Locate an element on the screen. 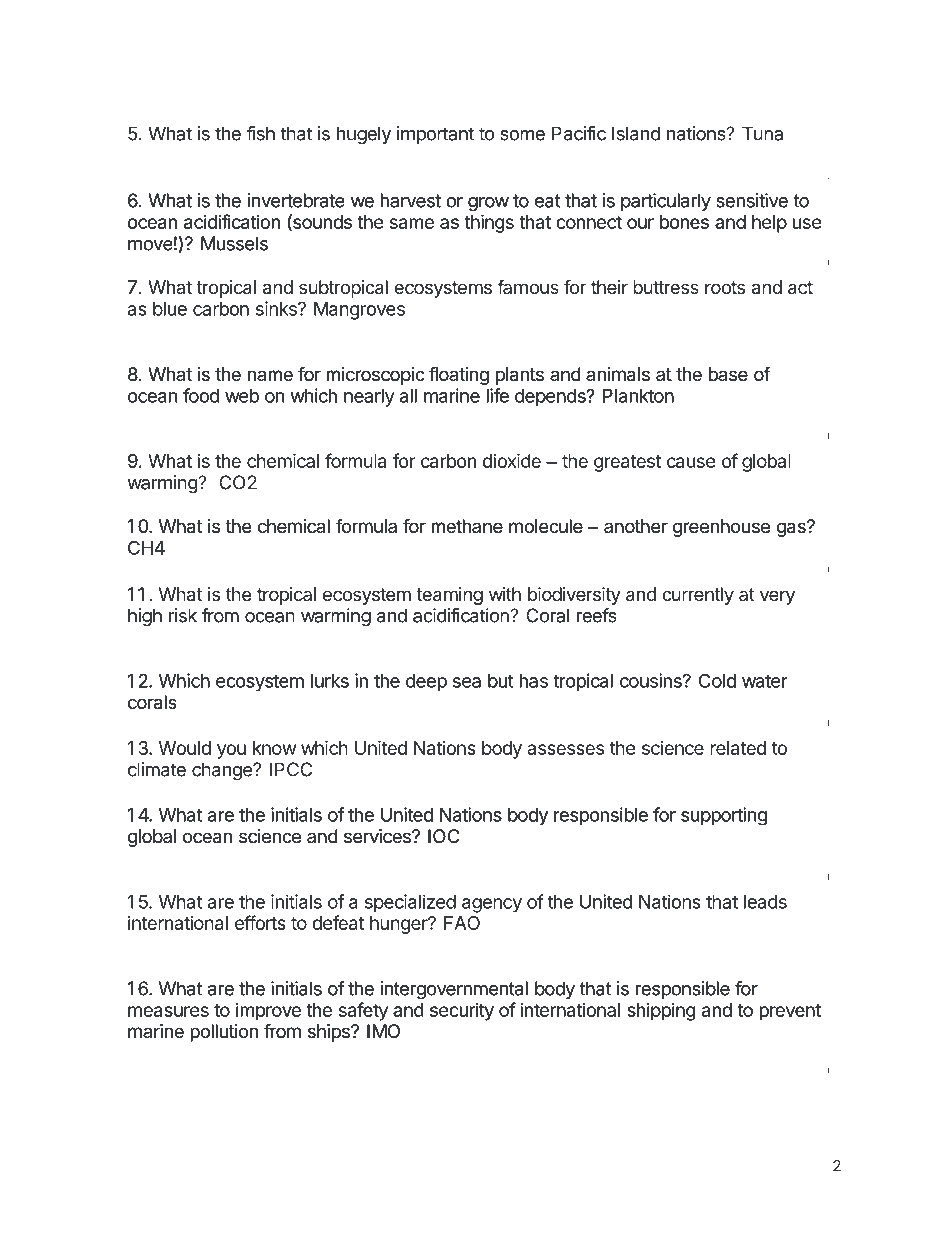 This screenshot has height=1233, width=952. Tuna is located at coordinates (762, 133).
